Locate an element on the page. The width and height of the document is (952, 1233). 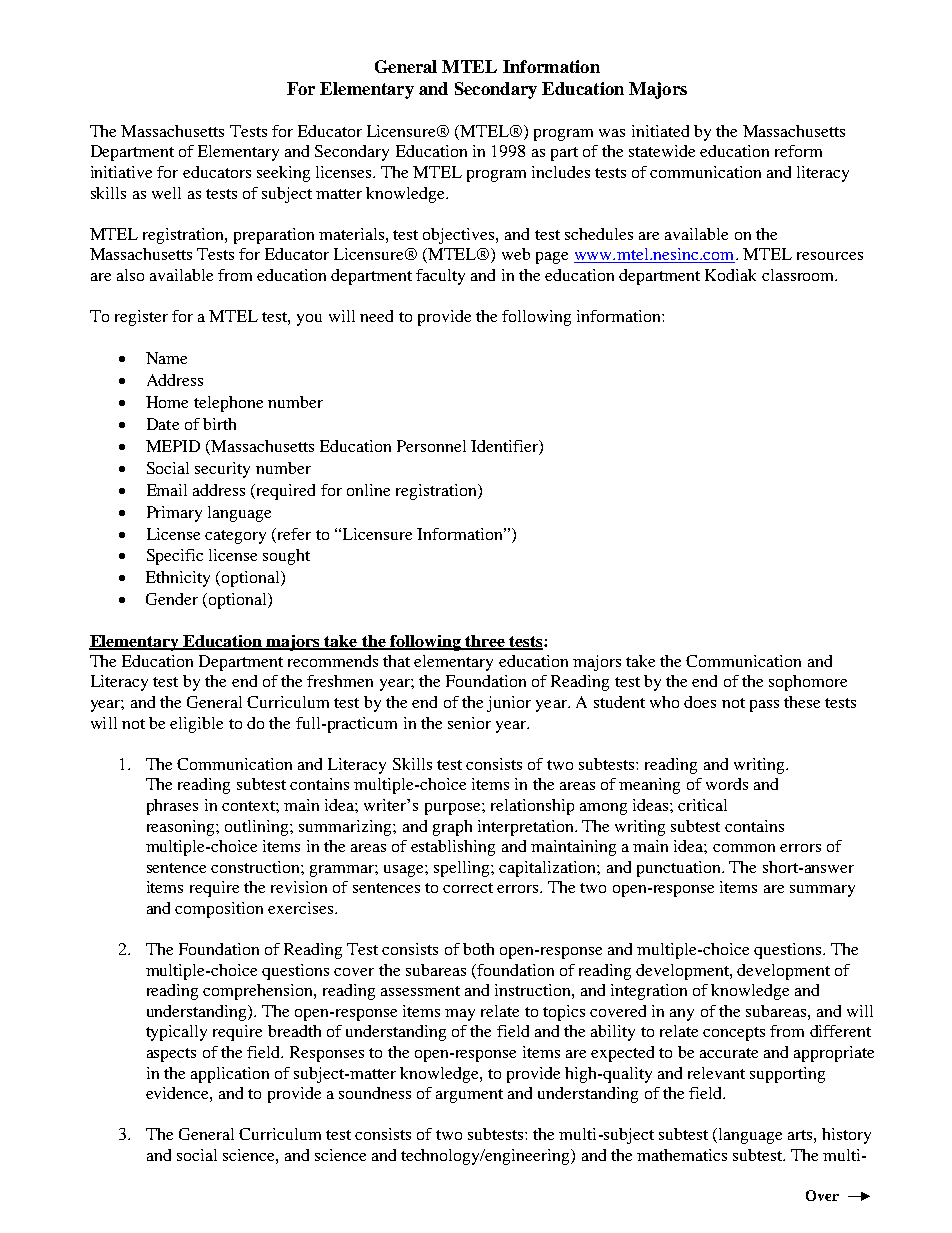
composition is located at coordinates (219, 910).
